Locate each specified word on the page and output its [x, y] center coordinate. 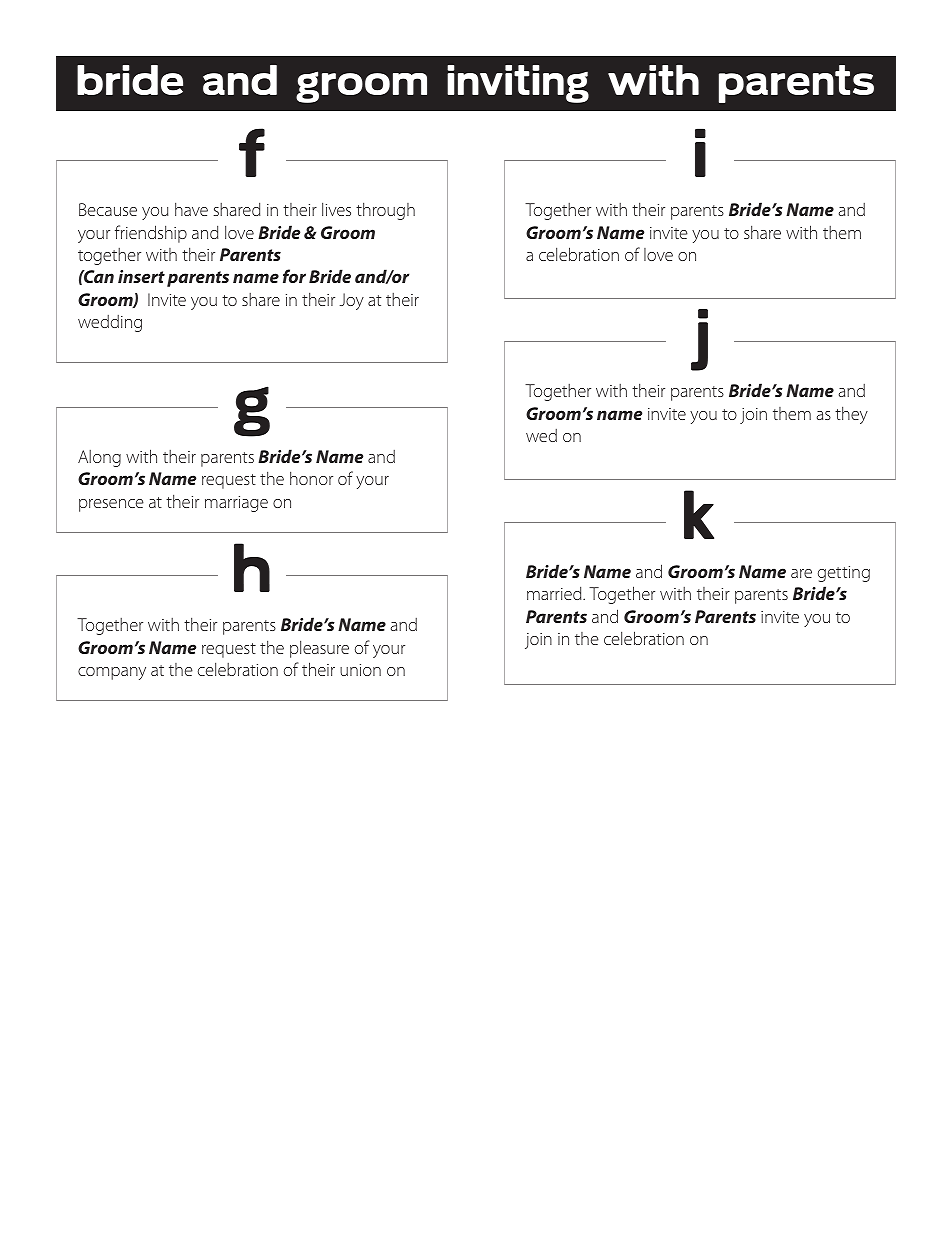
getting [844, 574]
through [385, 211]
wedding [110, 323]
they [851, 415]
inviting [518, 84]
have [191, 209]
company [112, 673]
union [360, 670]
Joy [352, 301]
